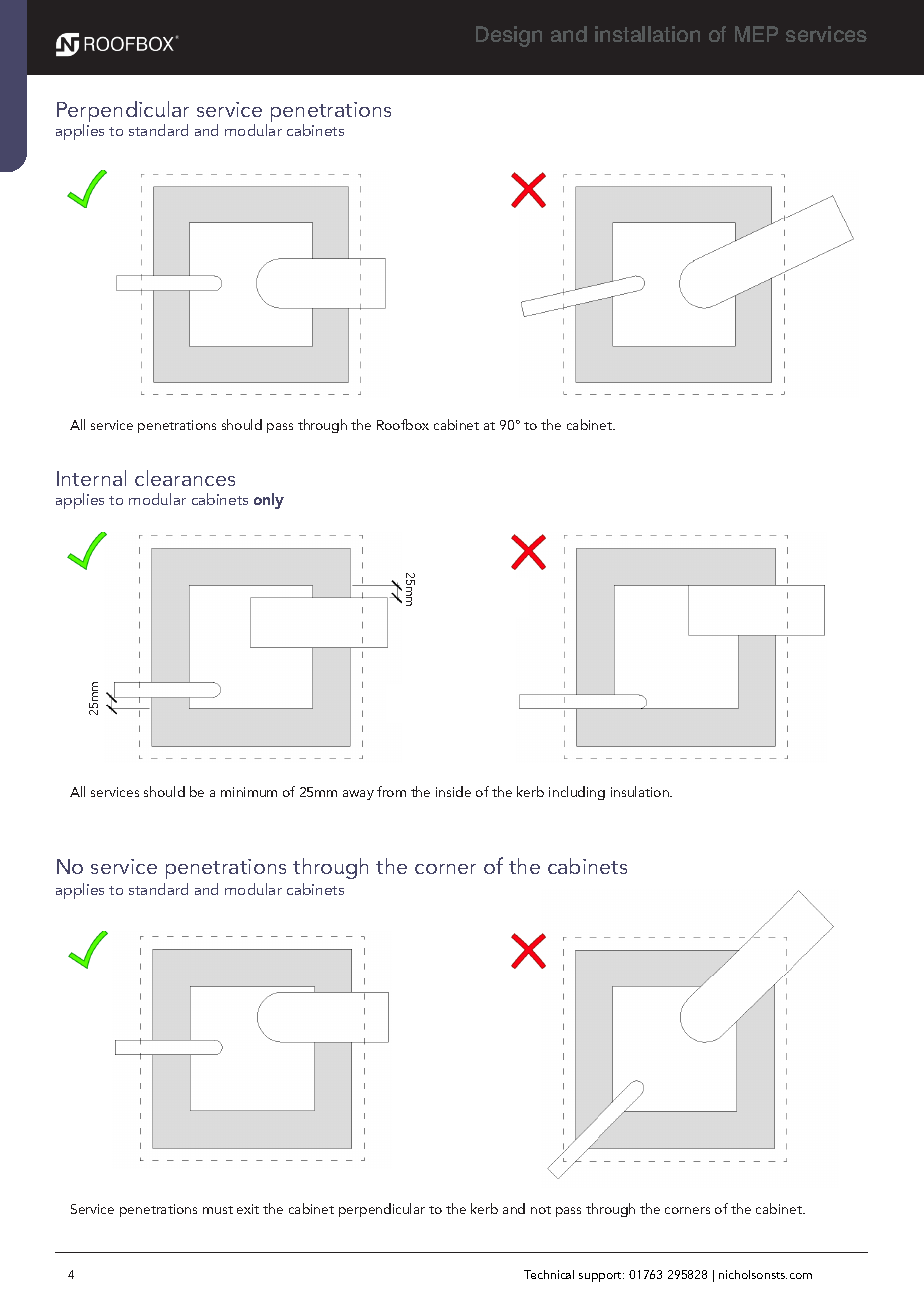 This image has height=1308, width=924. Describe the element at coordinates (577, 793) in the image. I see `including` at that location.
